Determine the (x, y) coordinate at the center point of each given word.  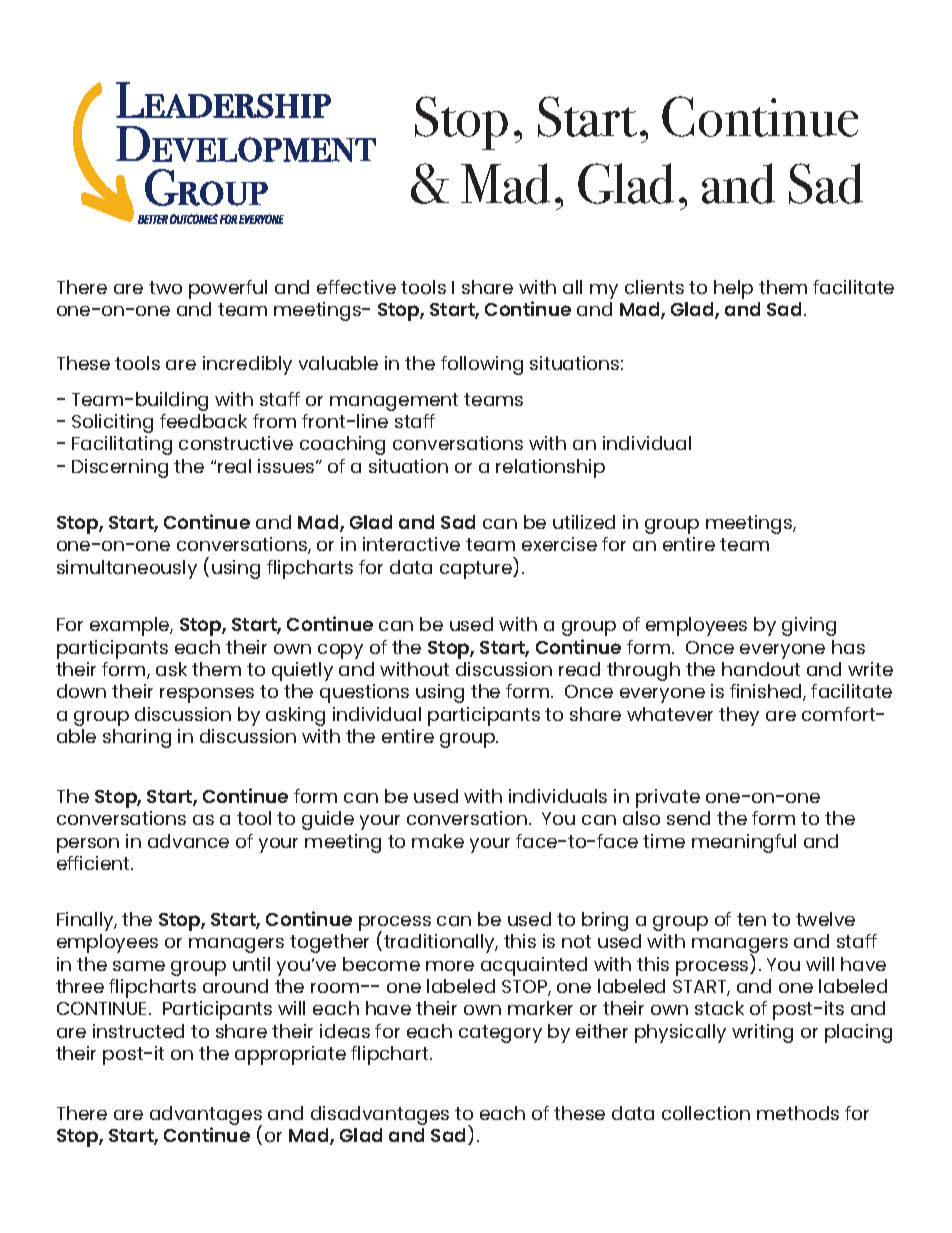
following (482, 365)
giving (809, 626)
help (733, 289)
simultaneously (127, 569)
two (165, 287)
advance (188, 841)
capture (477, 570)
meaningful (744, 843)
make (438, 841)
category (500, 1034)
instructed (138, 1031)
